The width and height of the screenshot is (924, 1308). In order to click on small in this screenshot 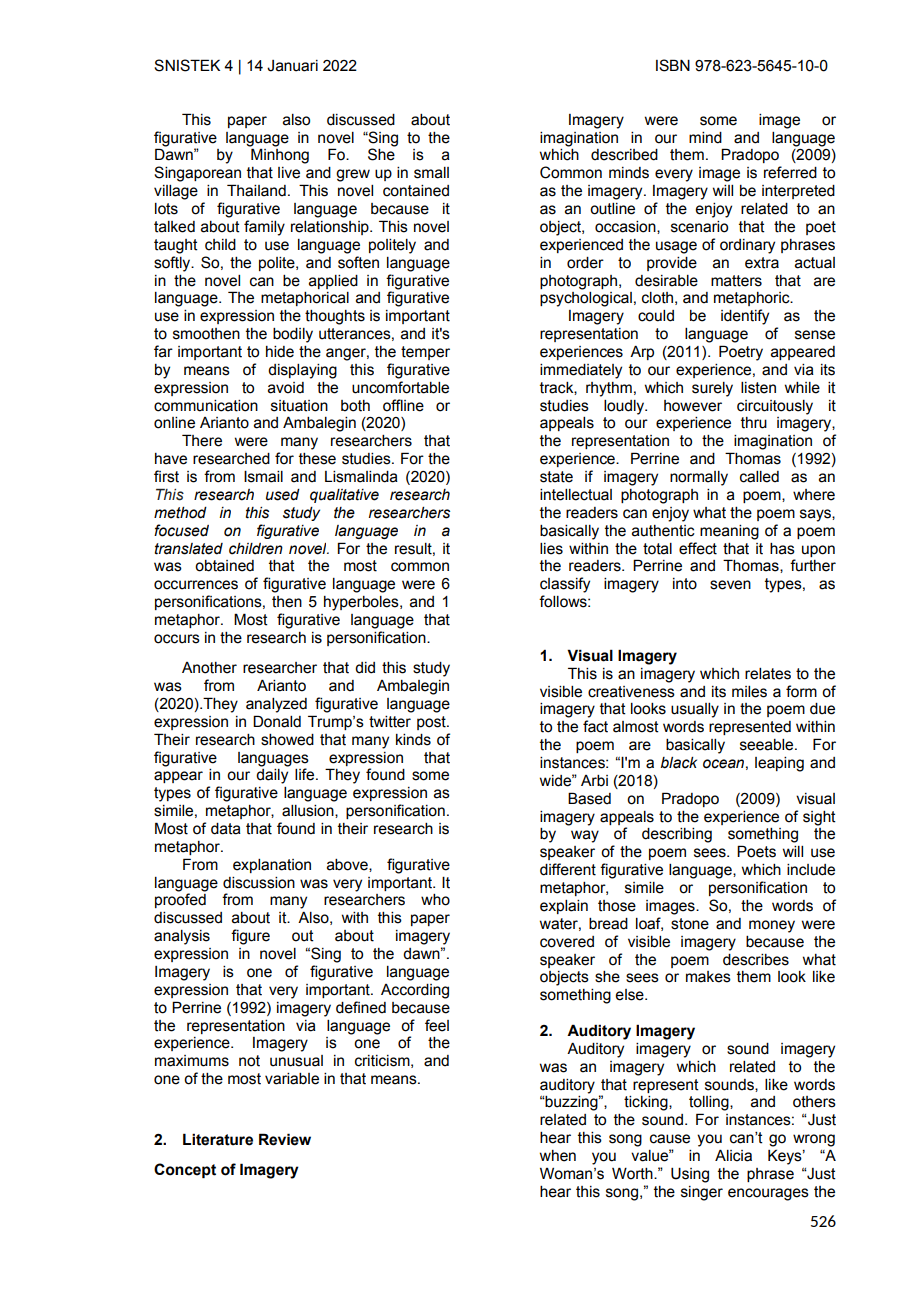, I will do `click(431, 173)`.
